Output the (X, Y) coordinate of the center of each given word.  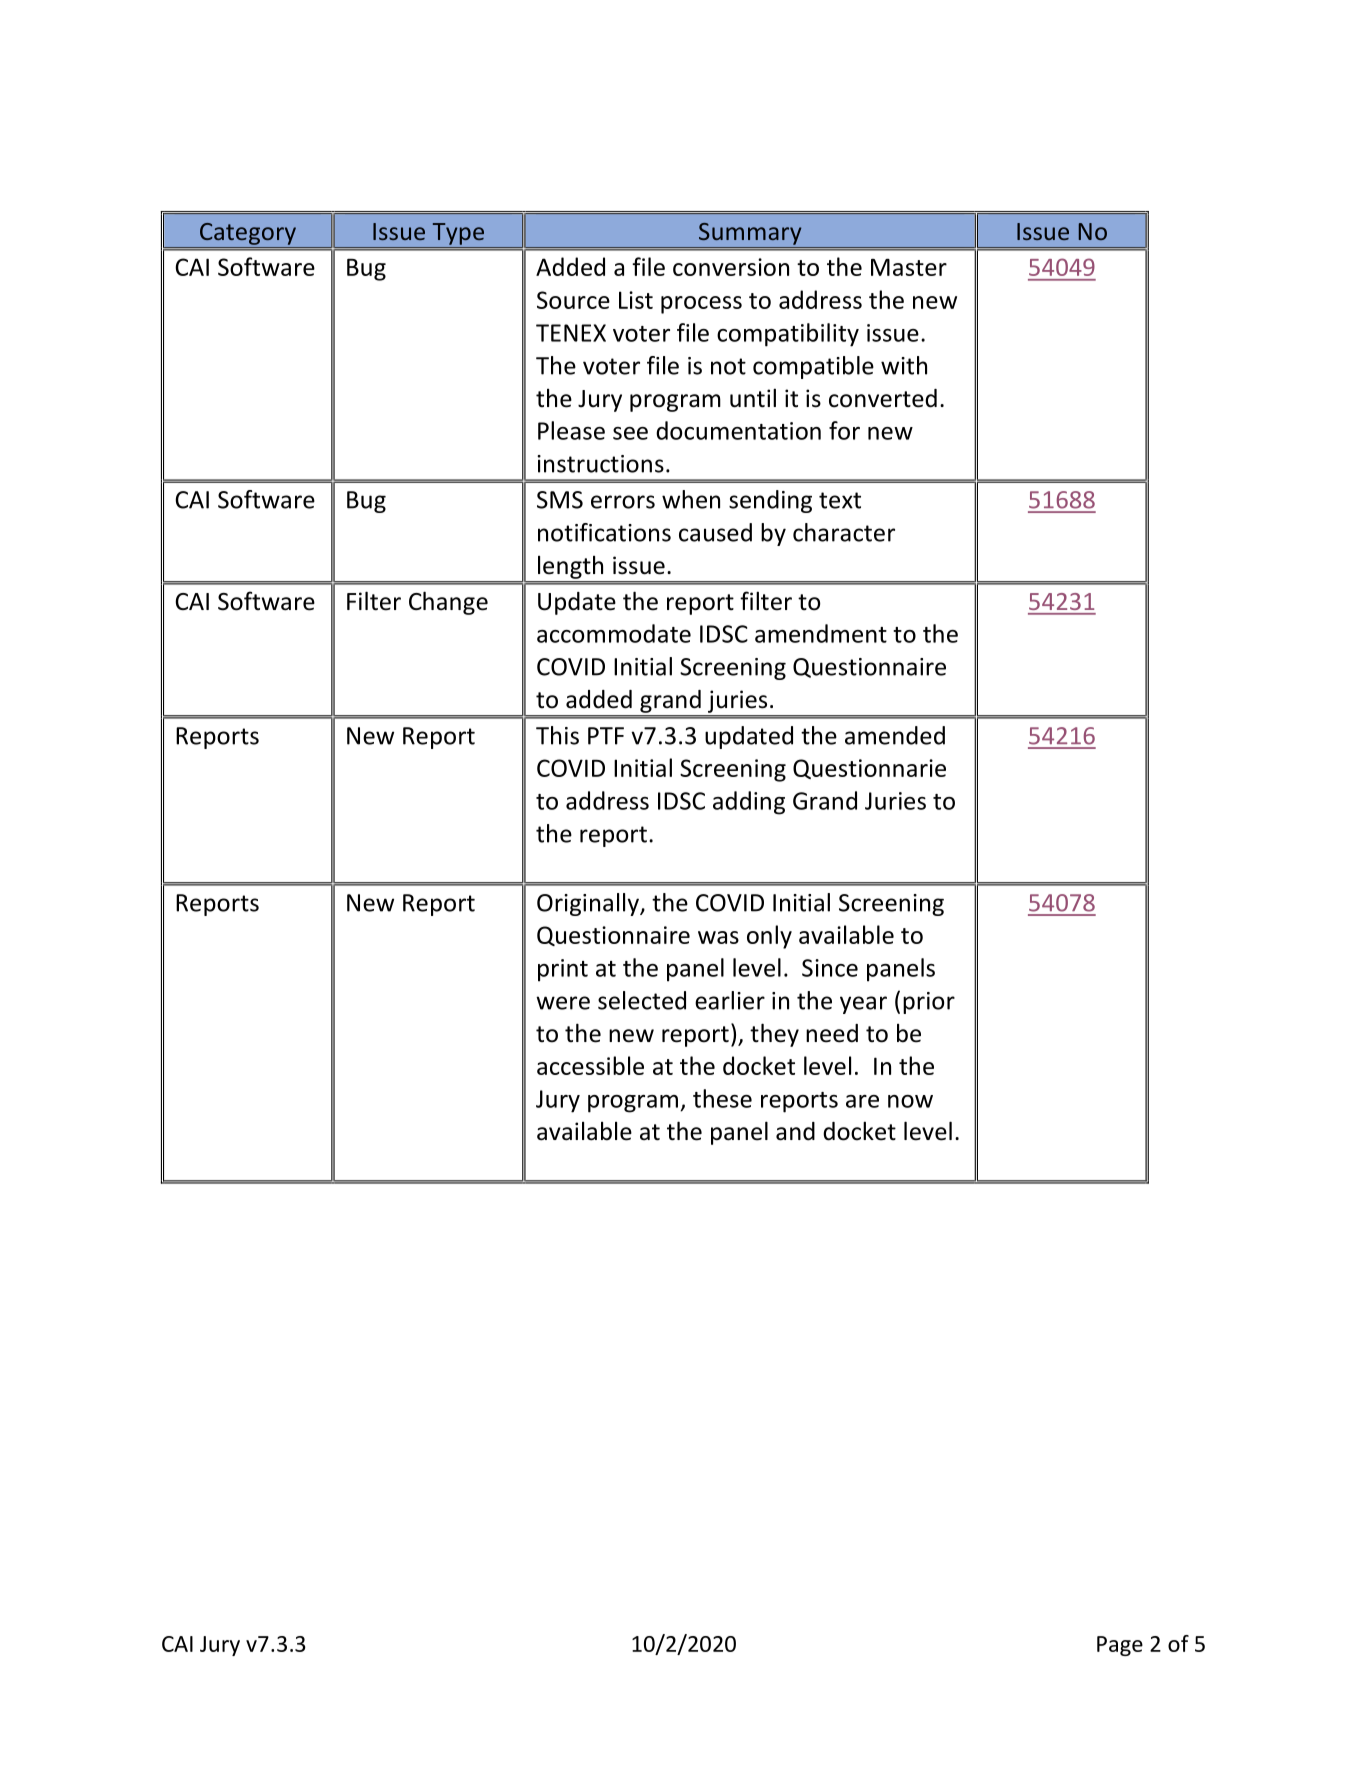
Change (448, 603)
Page (1120, 1646)
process (701, 305)
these (722, 1098)
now (910, 1101)
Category (248, 234)
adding (749, 803)
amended (895, 735)
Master (909, 267)
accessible (590, 1065)
